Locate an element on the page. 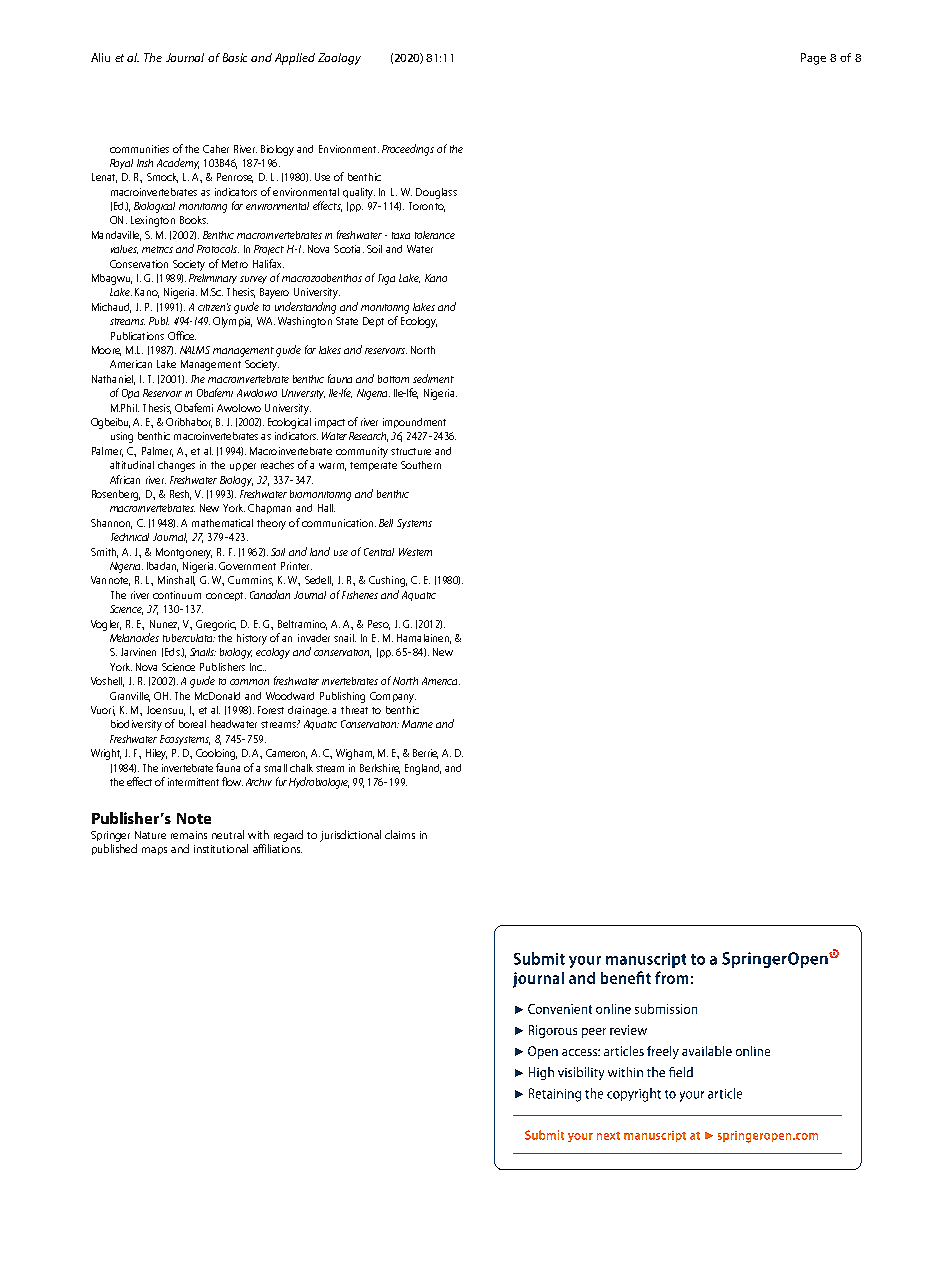 The image size is (952, 1265). remains is located at coordinates (189, 835).
